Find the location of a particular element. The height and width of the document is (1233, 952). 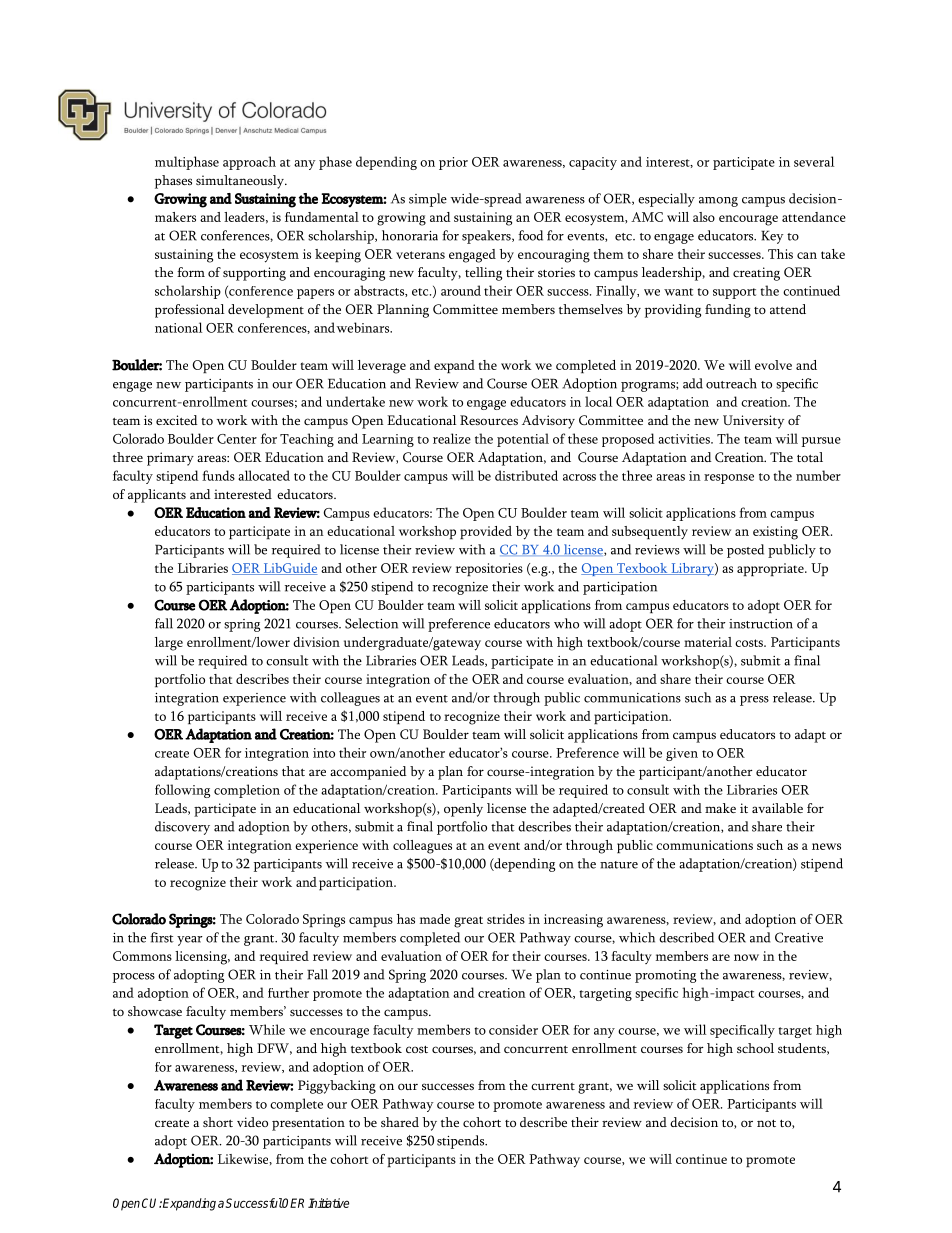

among is located at coordinates (718, 202).
